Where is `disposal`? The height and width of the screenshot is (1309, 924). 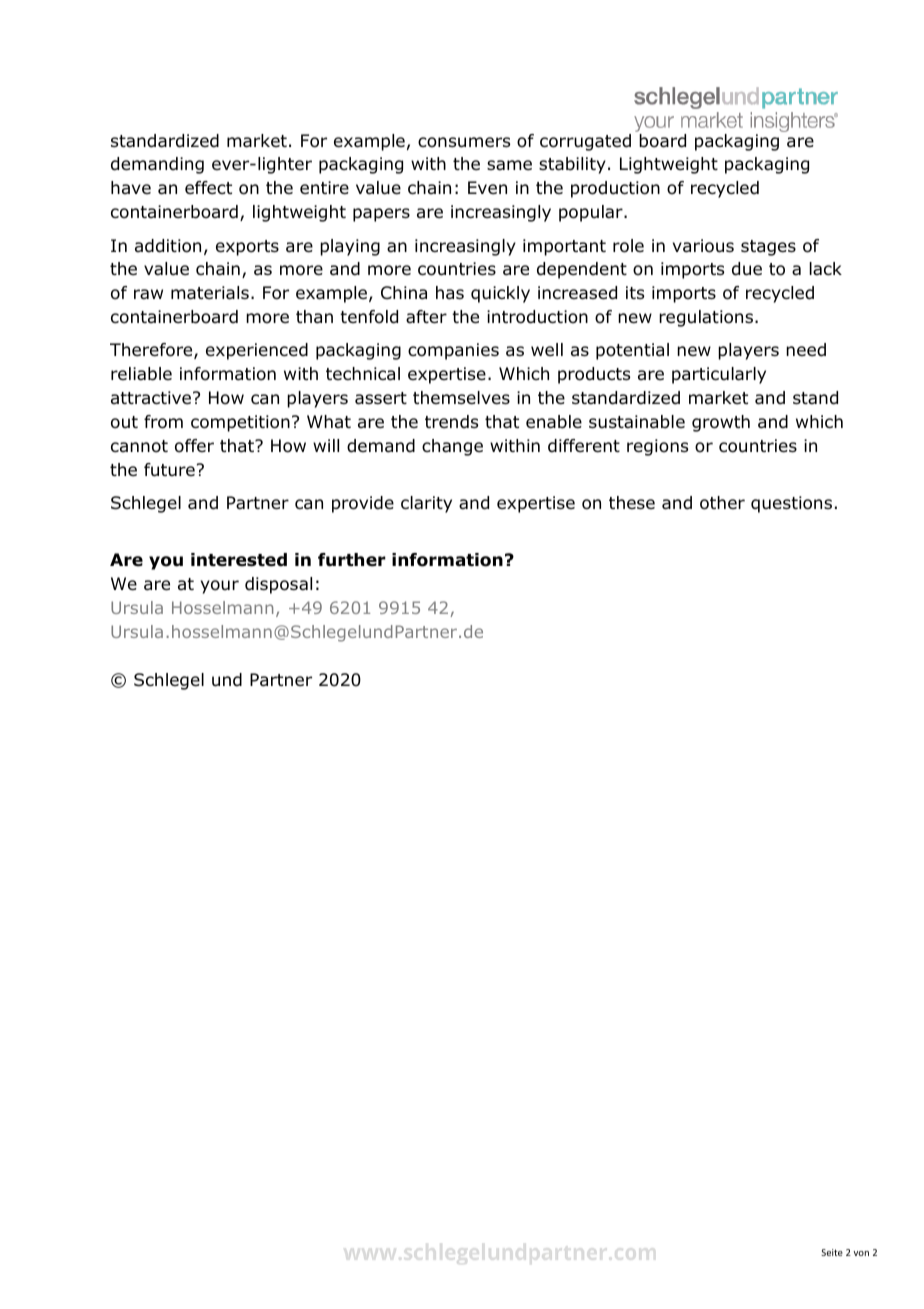
disposal is located at coordinates (278, 585).
